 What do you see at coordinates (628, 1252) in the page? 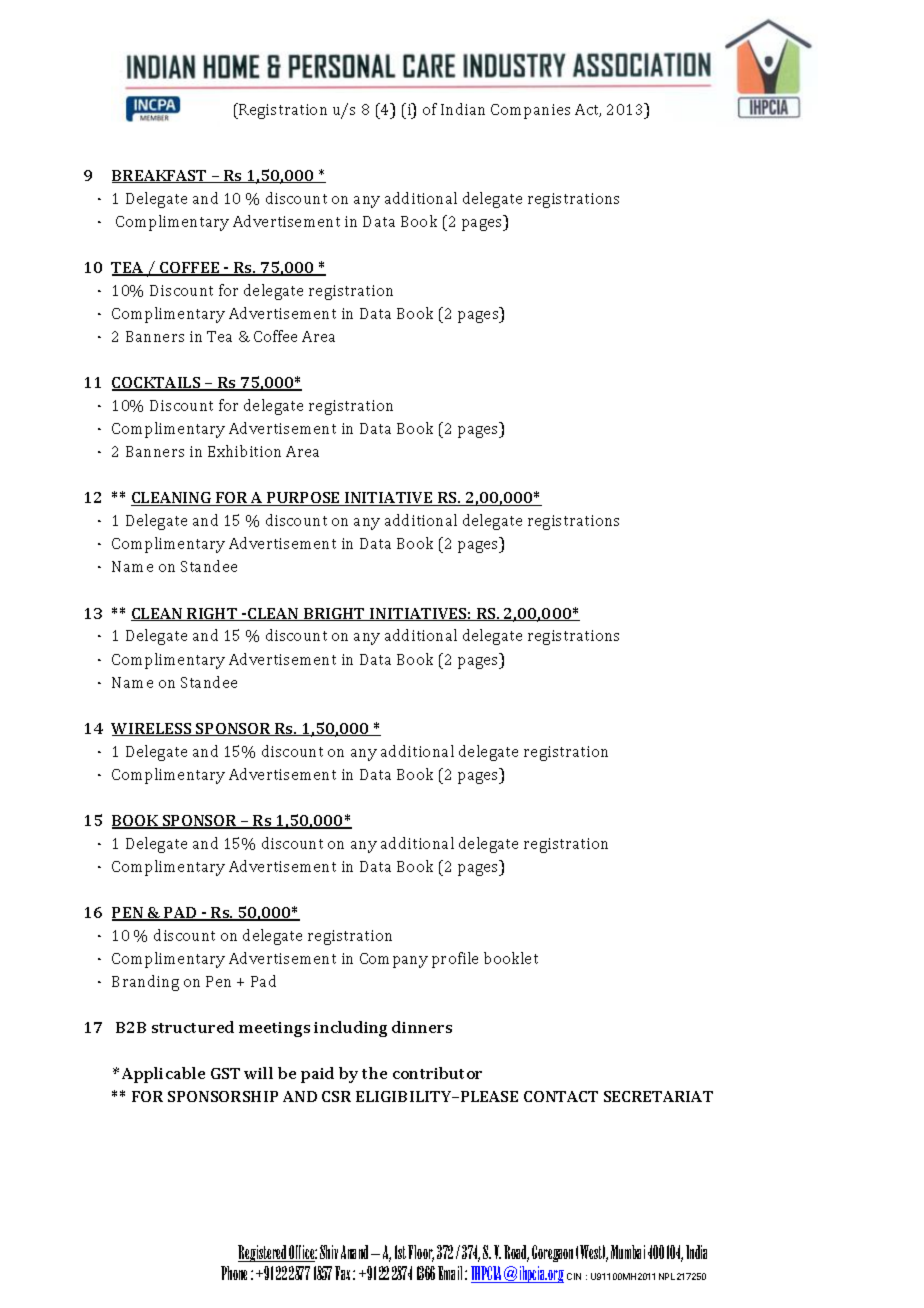
I see `Mumbai` at bounding box center [628, 1252].
